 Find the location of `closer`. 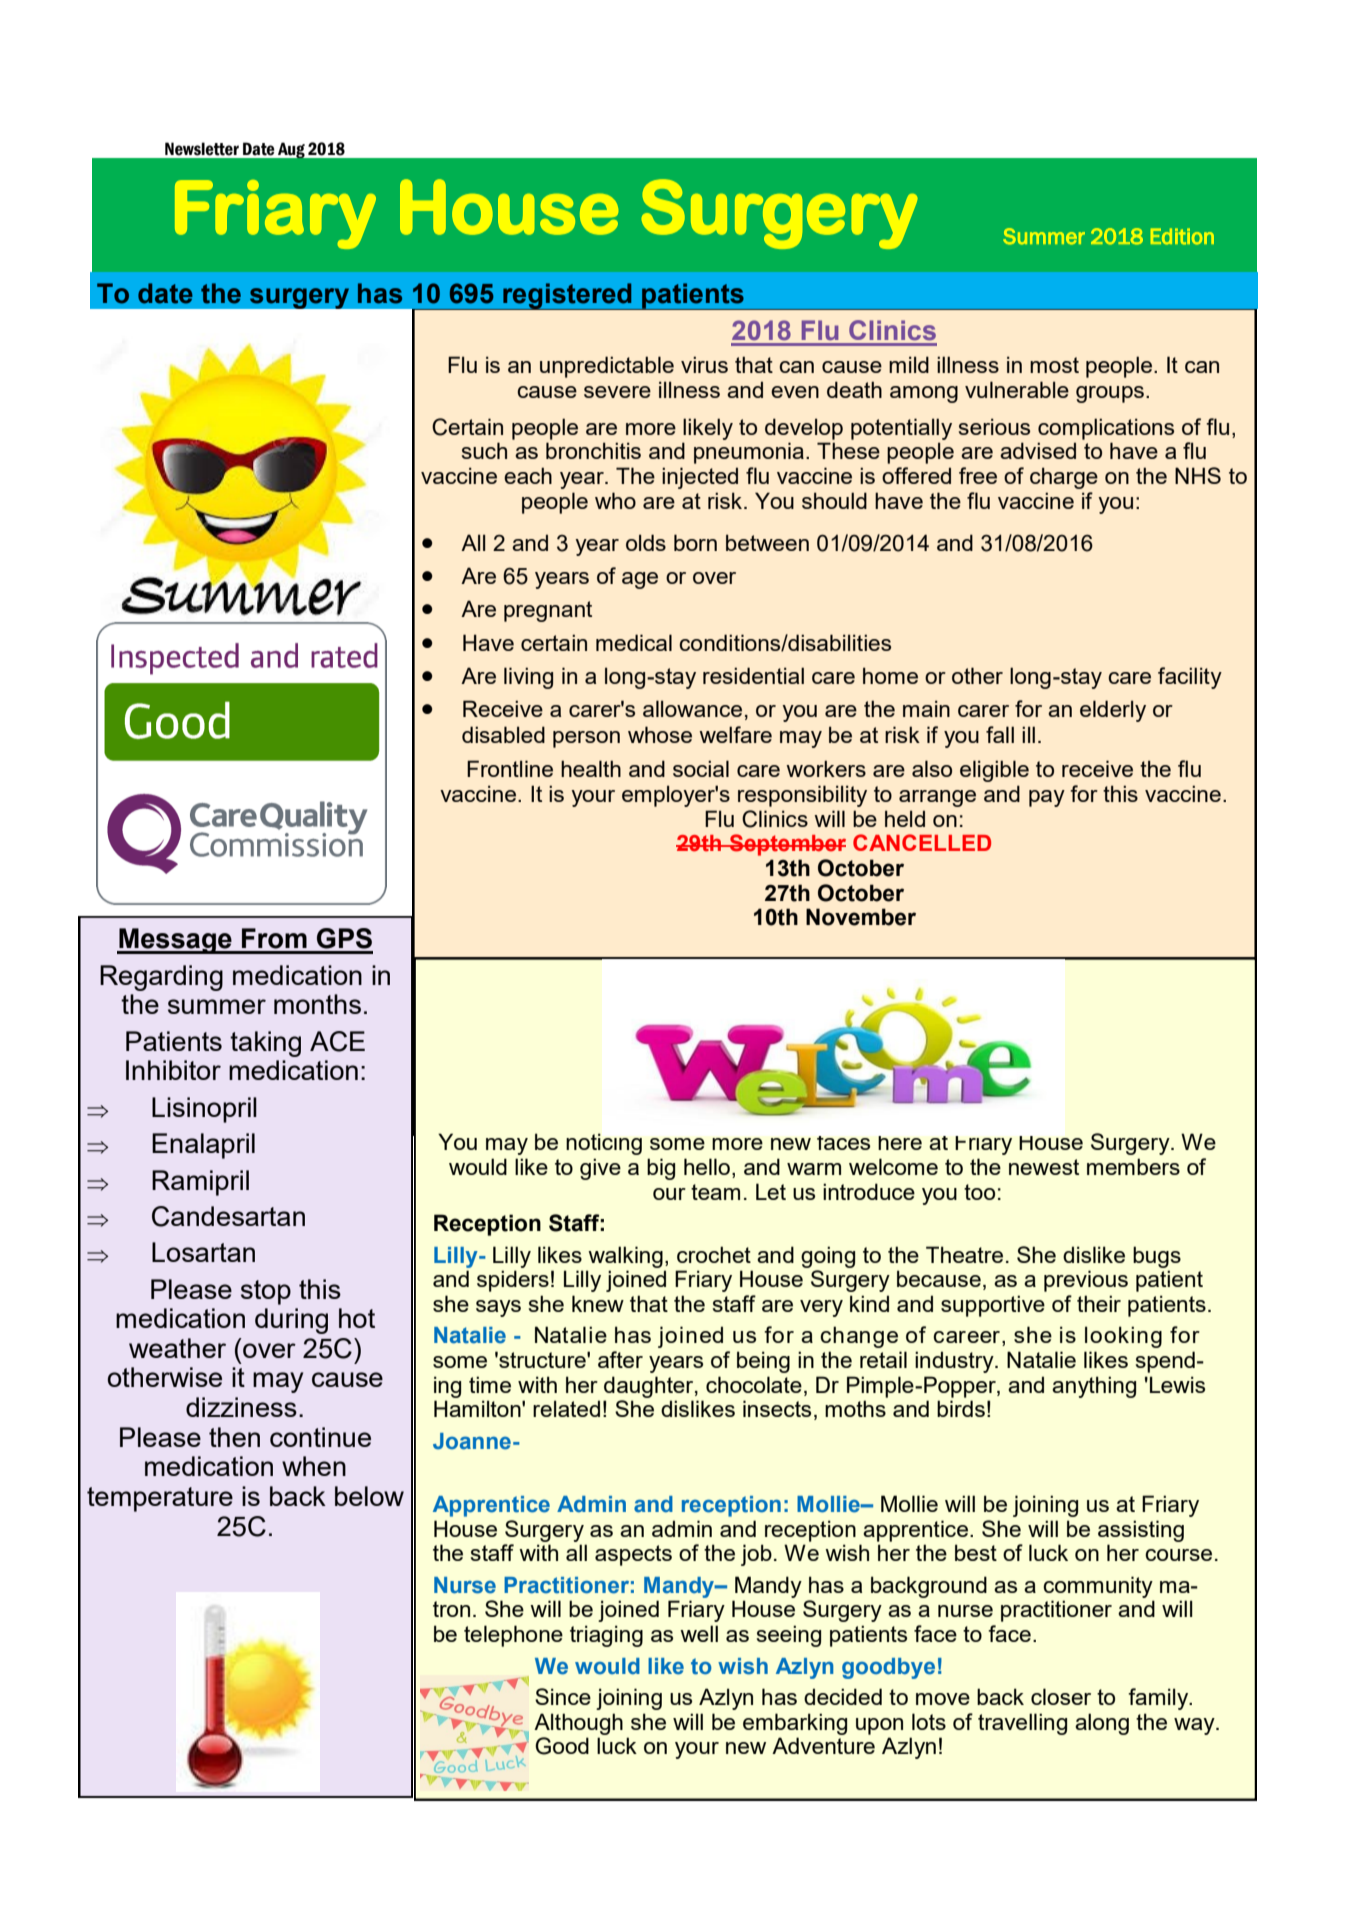

closer is located at coordinates (1061, 1696).
